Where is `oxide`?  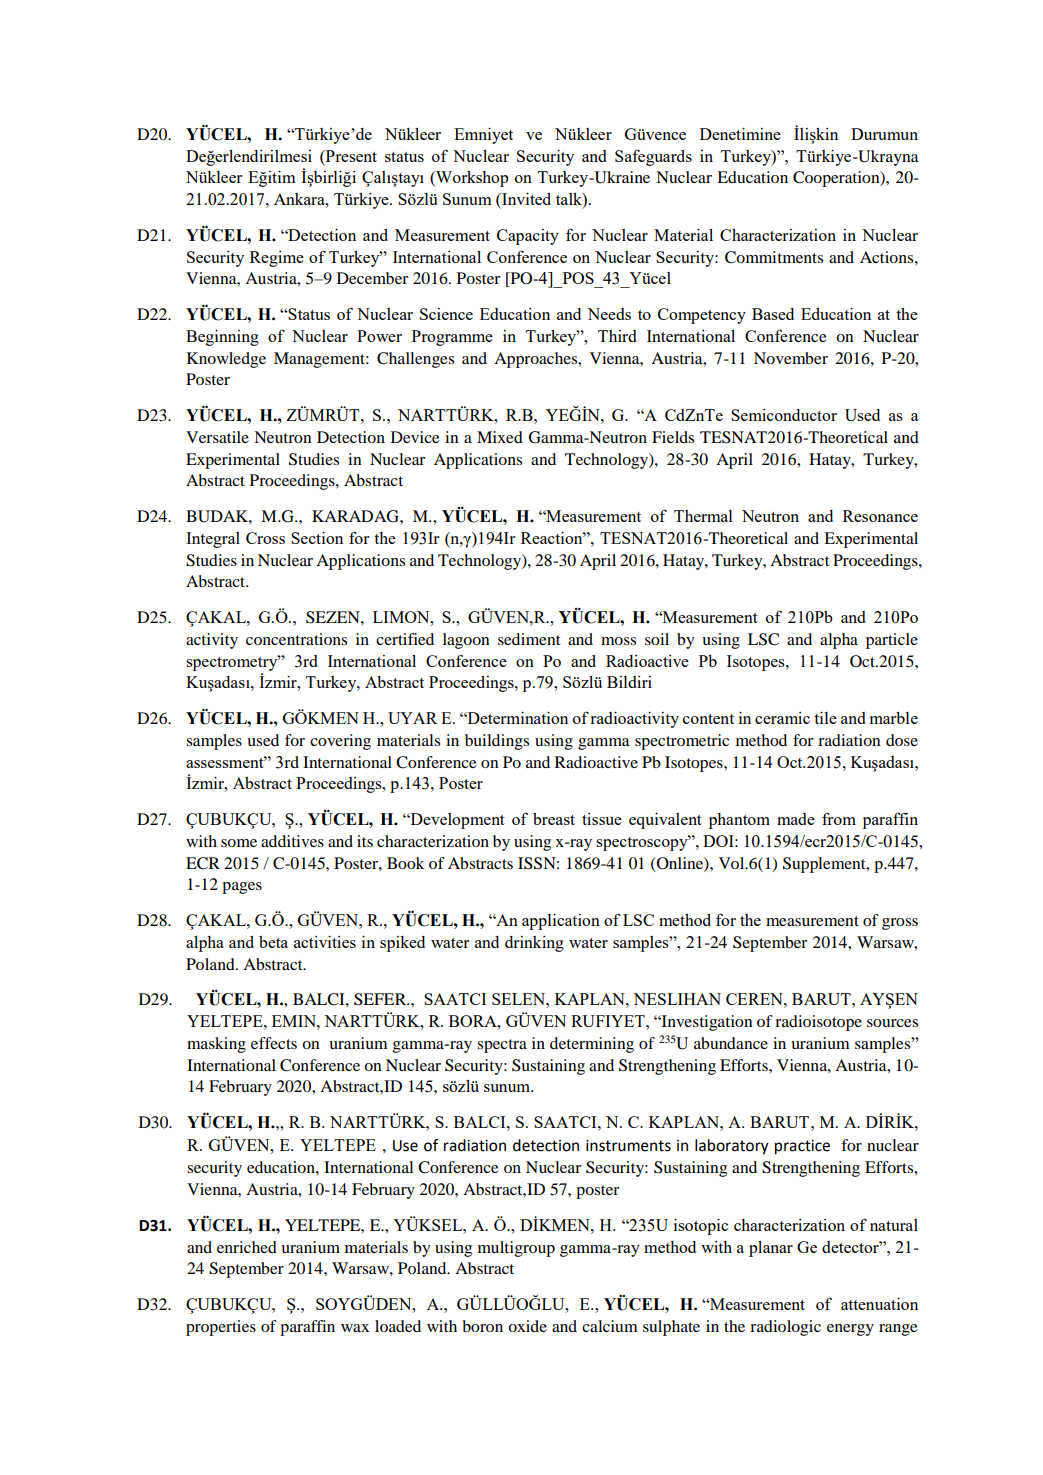 oxide is located at coordinates (527, 1326).
